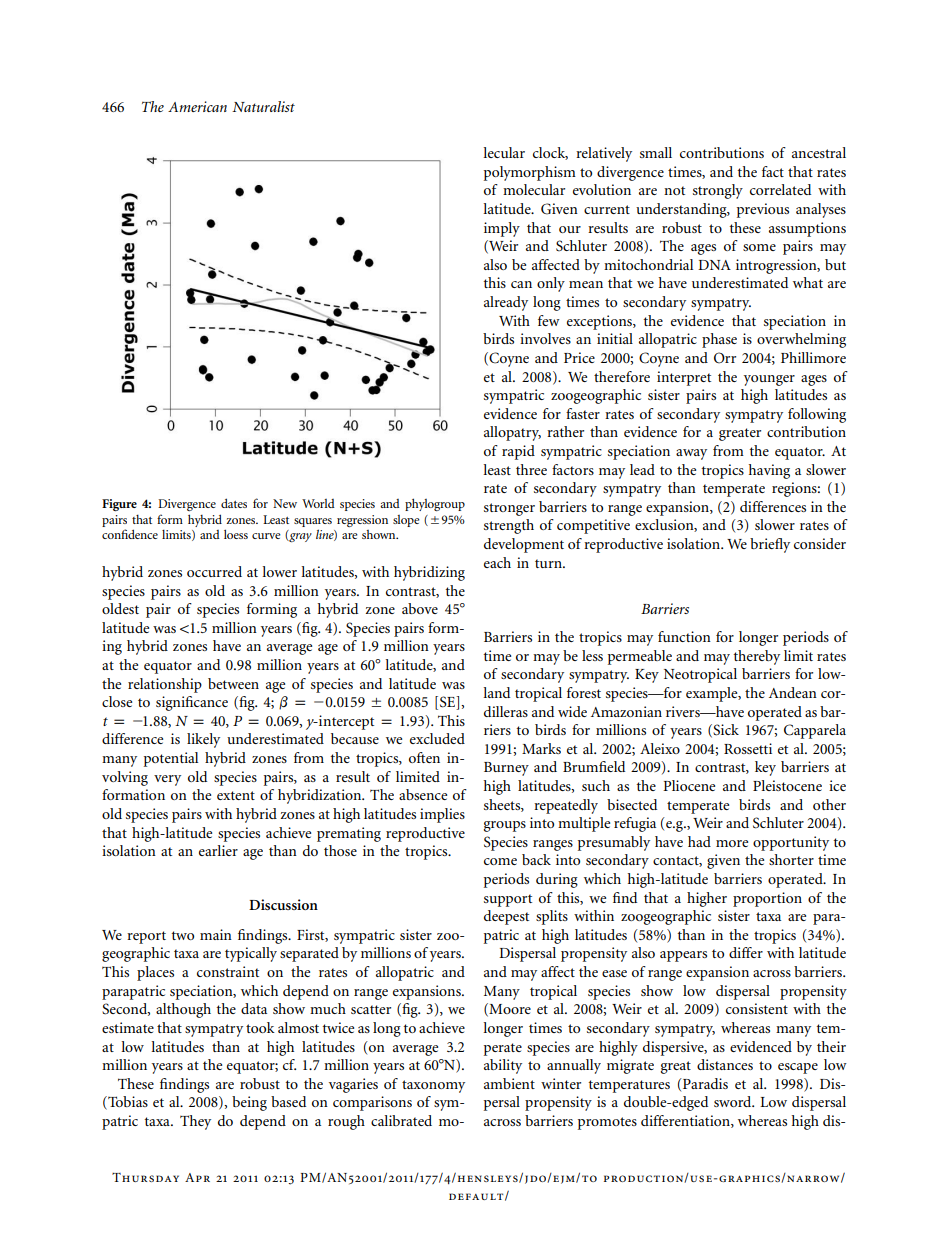 This screenshot has height=1233, width=952. Describe the element at coordinates (433, 1086) in the screenshot. I see `taxonomy` at that location.
